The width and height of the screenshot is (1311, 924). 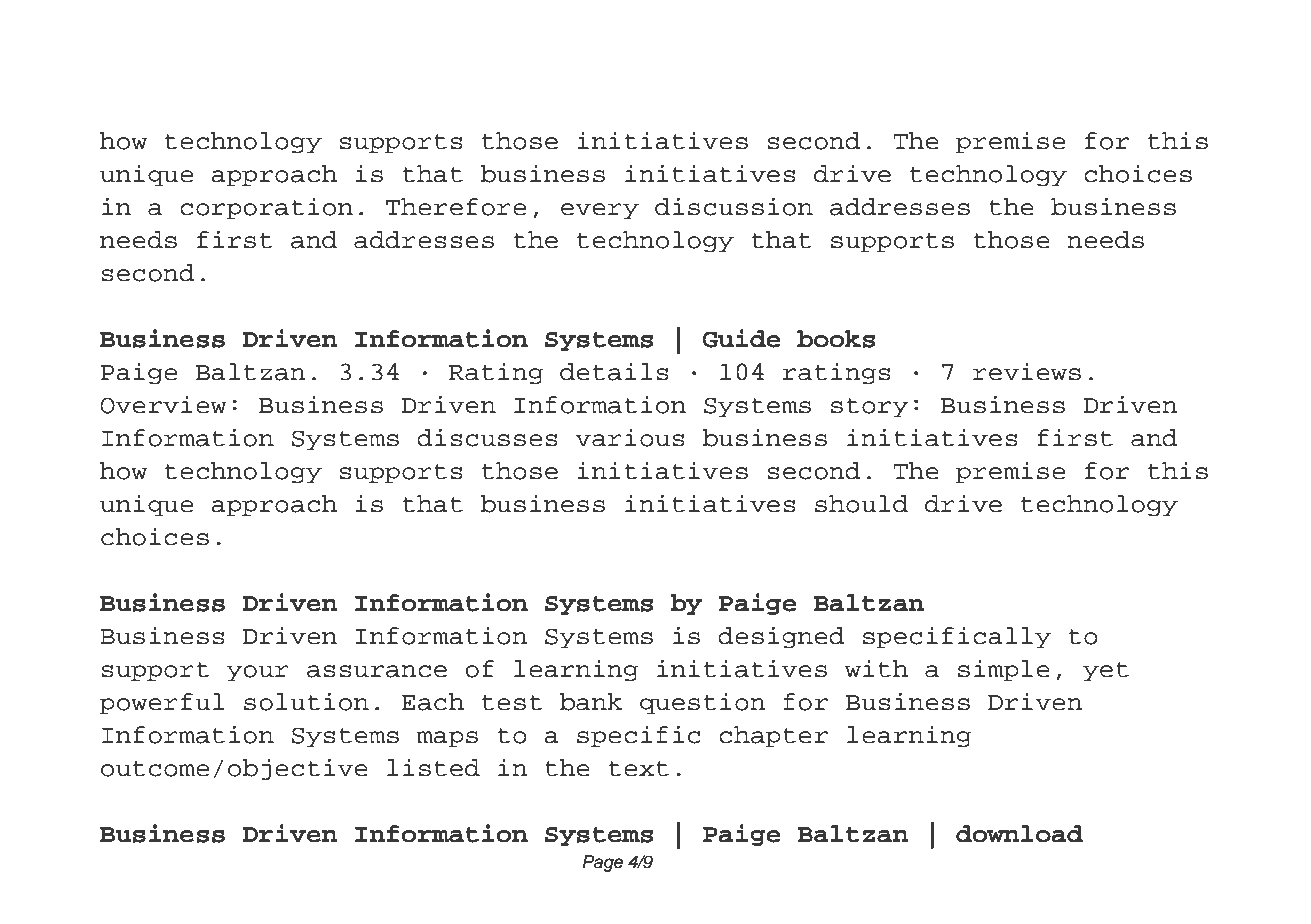 I want to click on chapter, so click(x=773, y=736).
